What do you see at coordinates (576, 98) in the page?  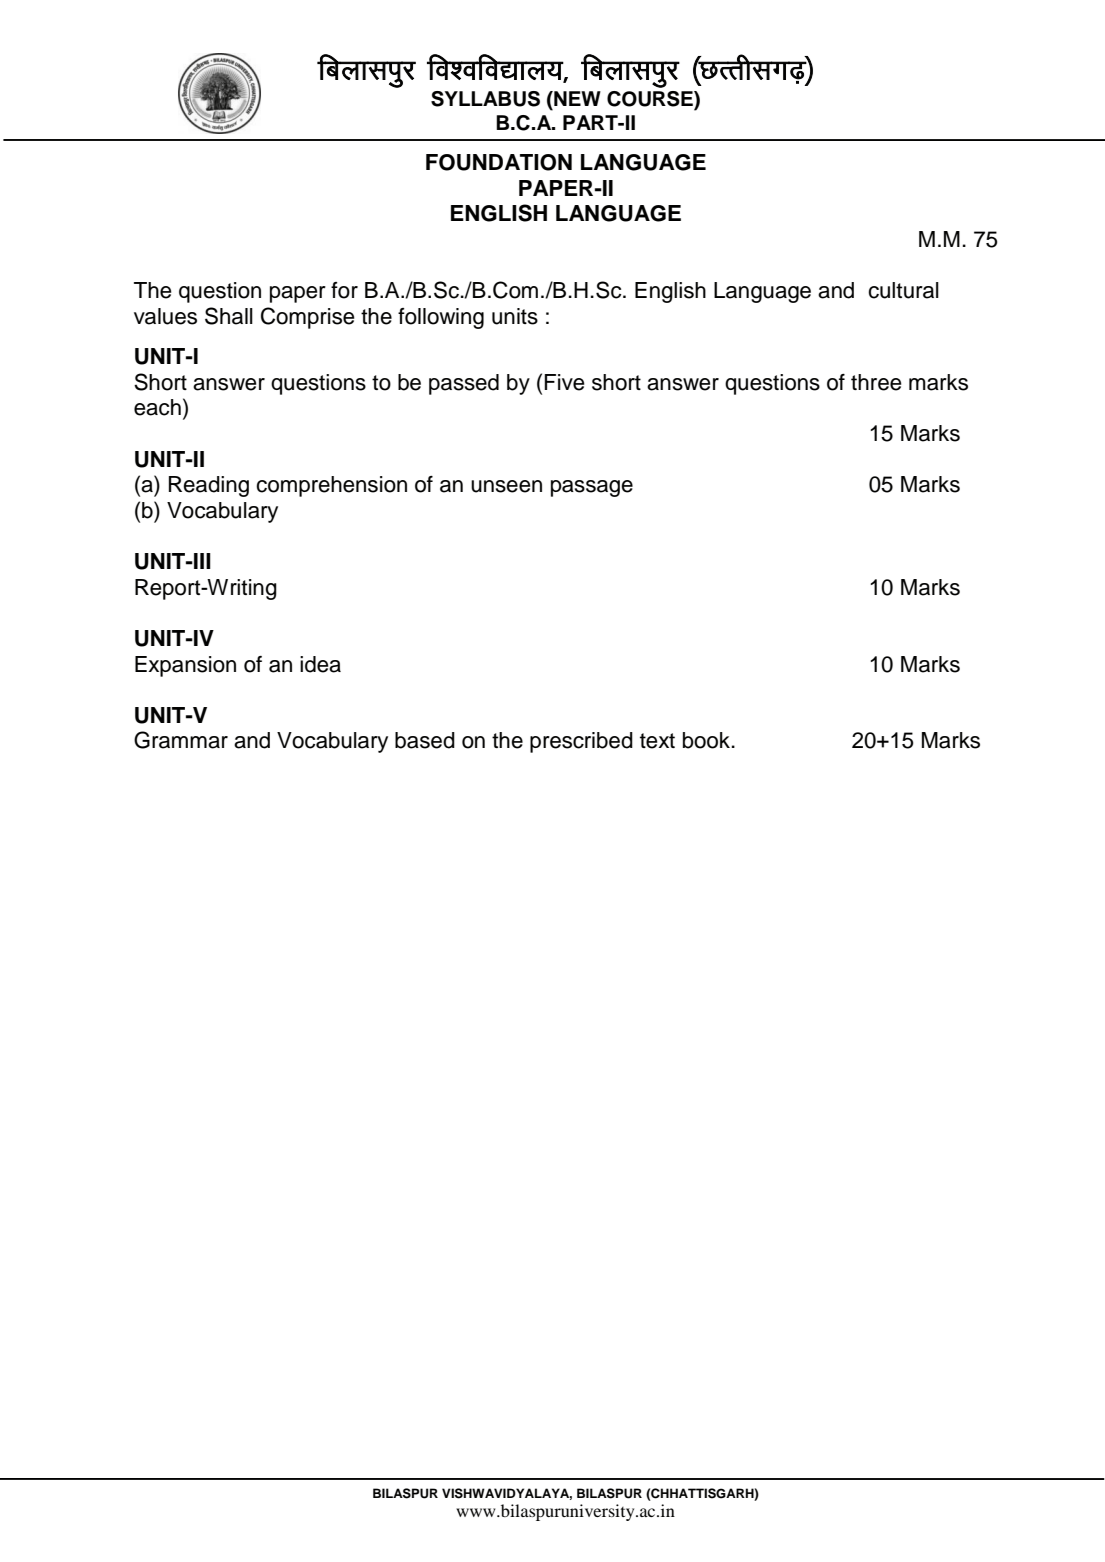 I see `NEW` at bounding box center [576, 98].
